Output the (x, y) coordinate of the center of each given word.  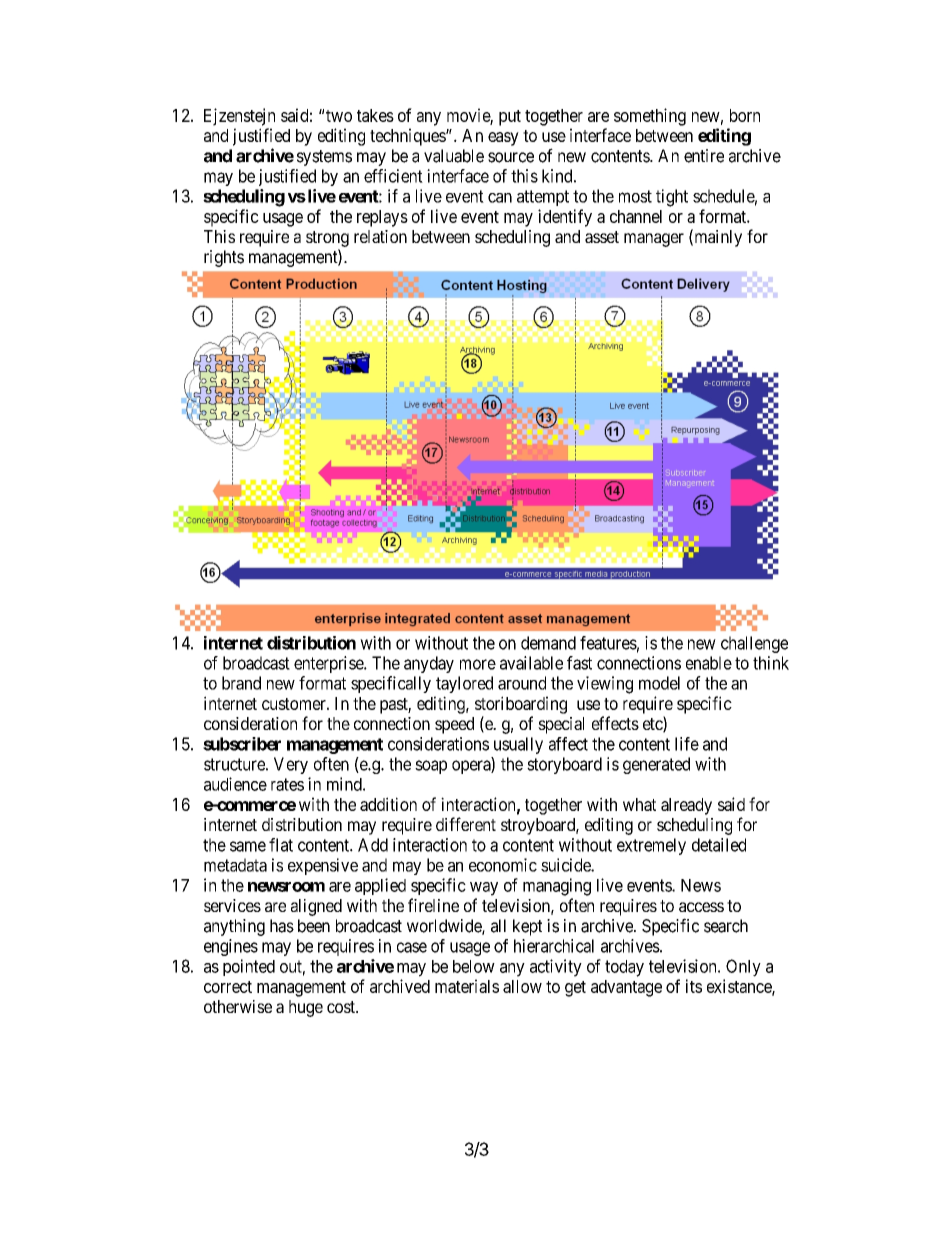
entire (704, 156)
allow (522, 986)
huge (306, 1008)
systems (324, 158)
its (694, 986)
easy (503, 139)
